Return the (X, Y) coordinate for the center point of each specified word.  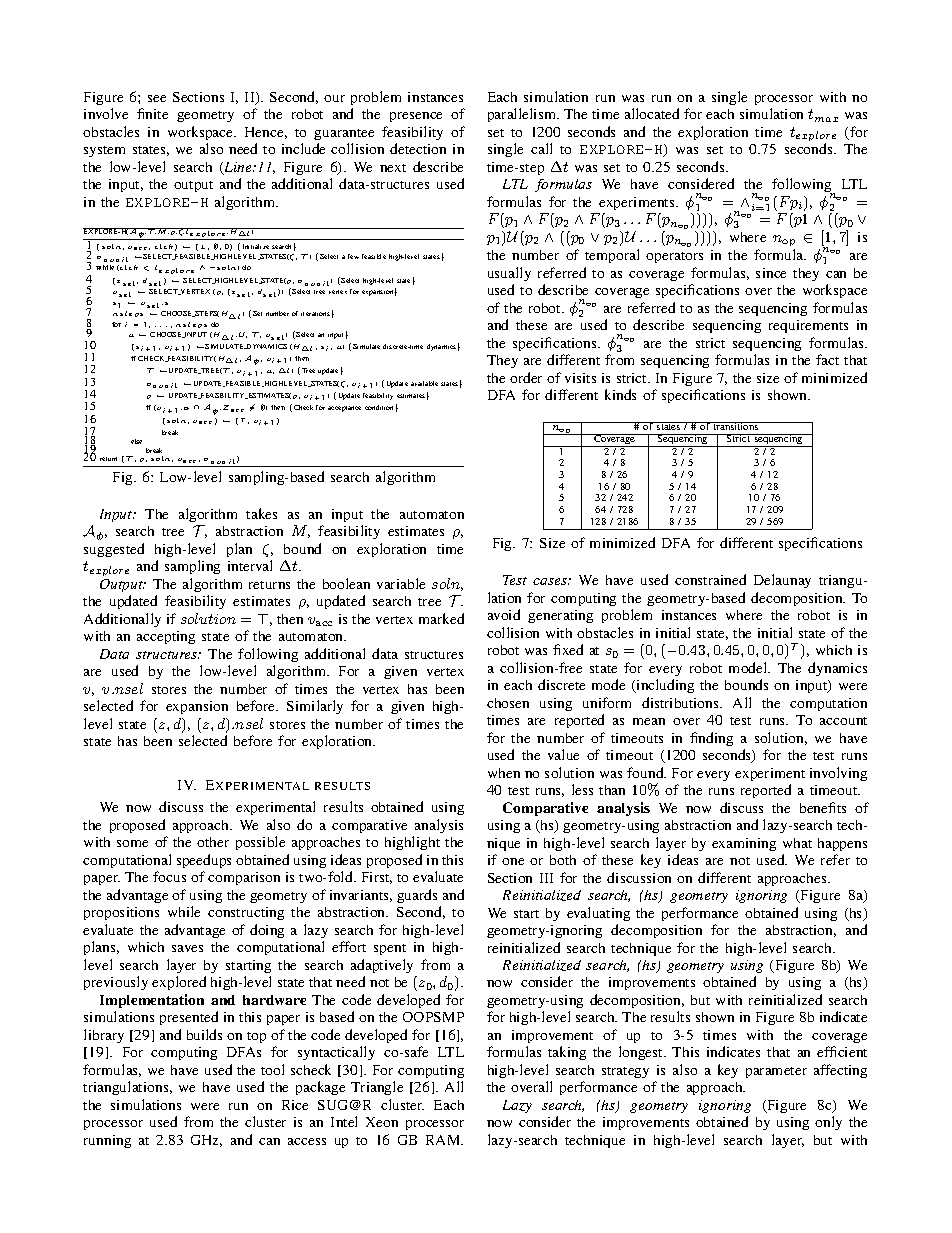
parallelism (523, 115)
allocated (652, 113)
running (107, 1141)
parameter (776, 1072)
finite (152, 113)
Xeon (382, 1122)
